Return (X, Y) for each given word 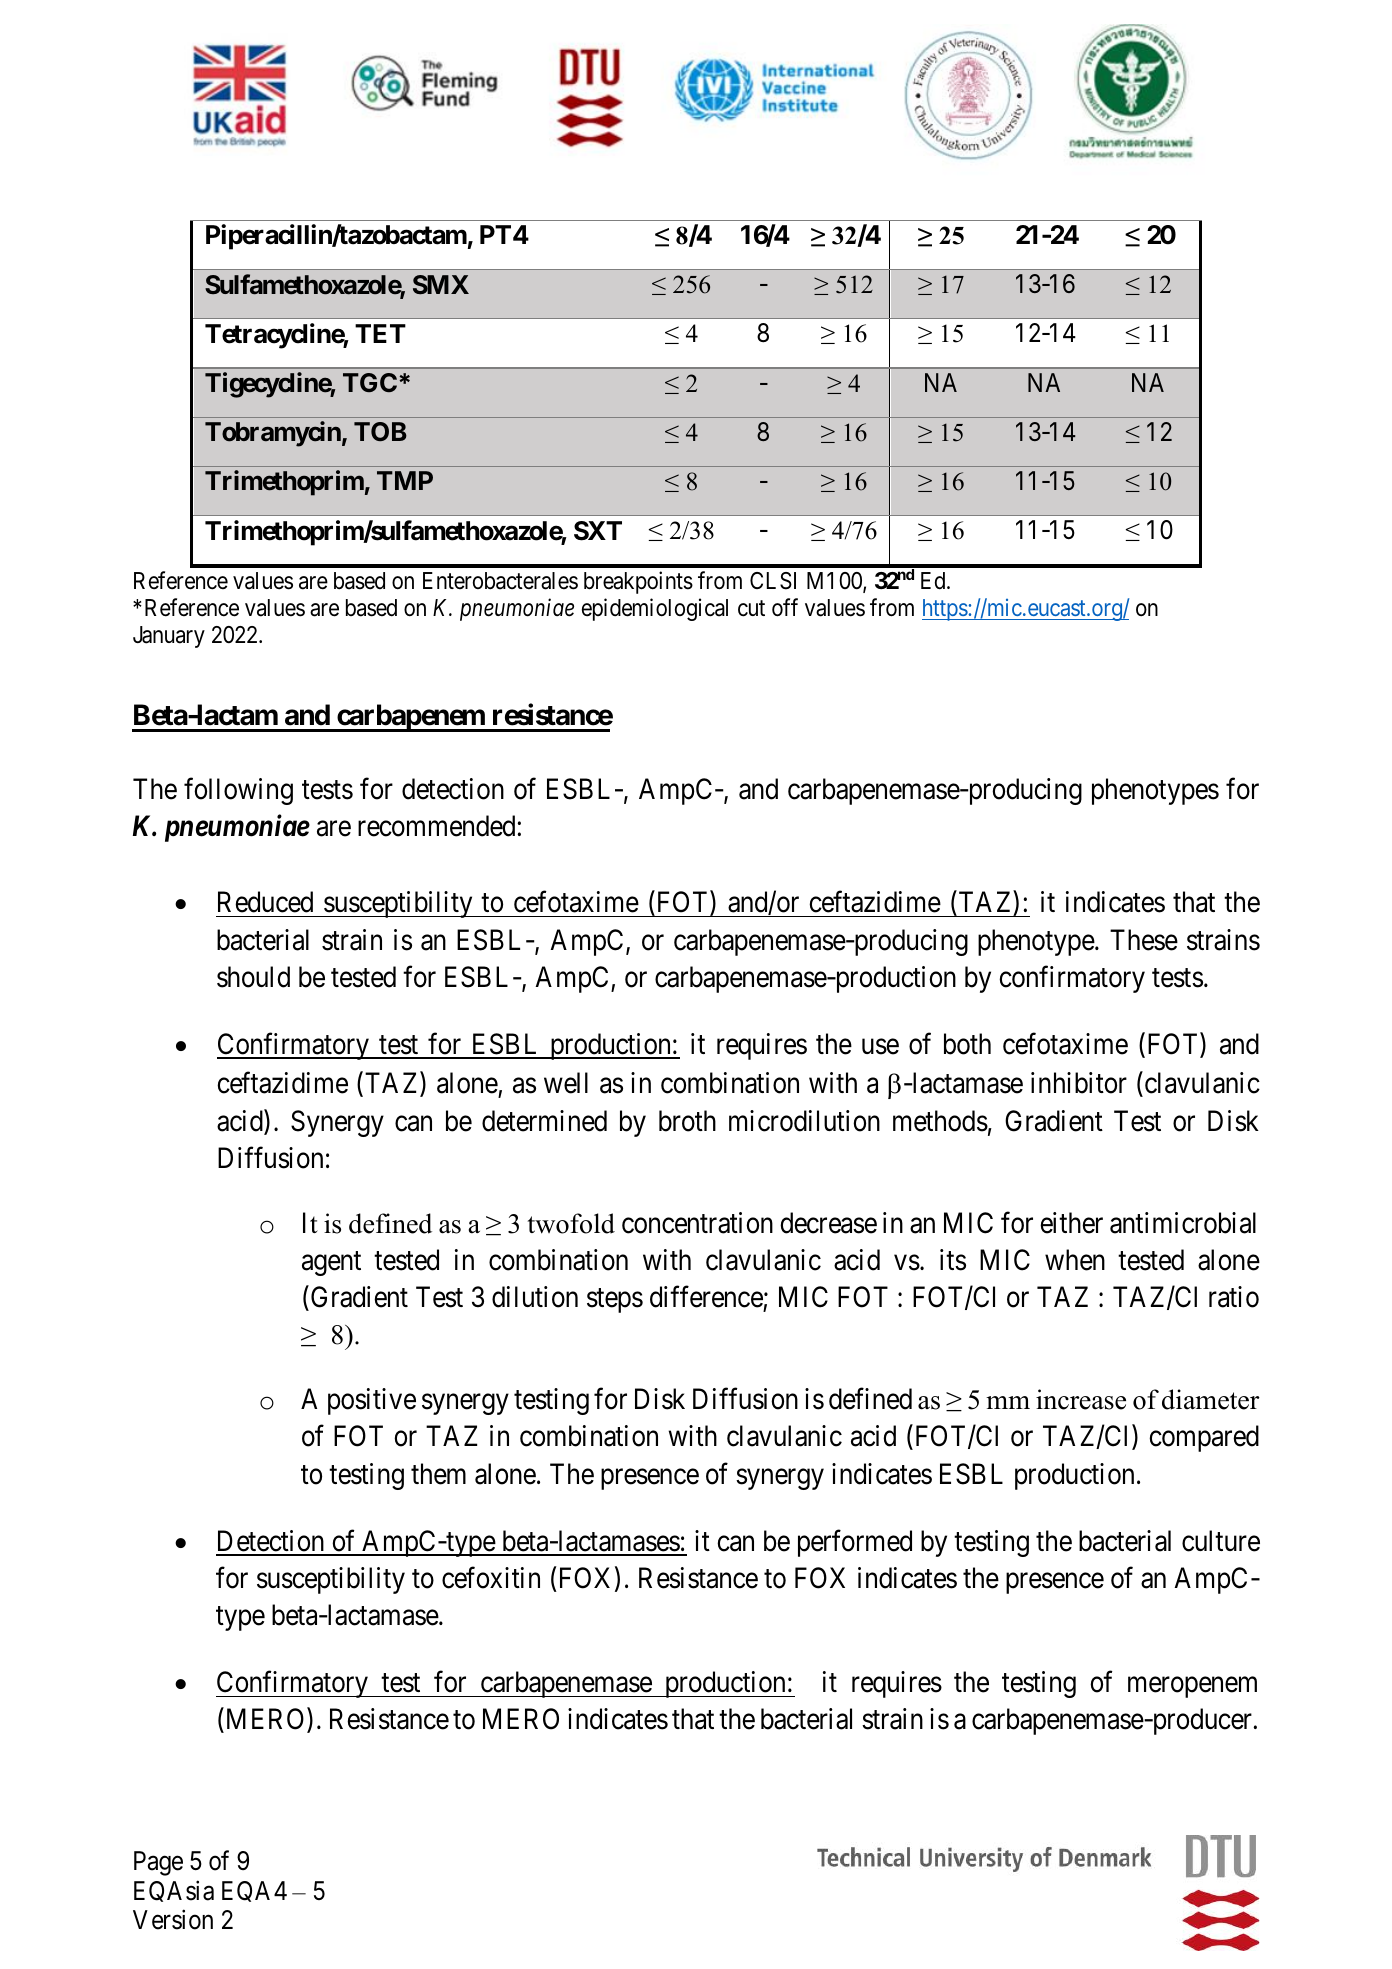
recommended (438, 826)
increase (1081, 1399)
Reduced (265, 902)
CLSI (773, 581)
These (1144, 940)
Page (158, 1863)
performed (855, 1543)
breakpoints (638, 582)
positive (372, 1401)
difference (706, 1297)
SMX (441, 285)
